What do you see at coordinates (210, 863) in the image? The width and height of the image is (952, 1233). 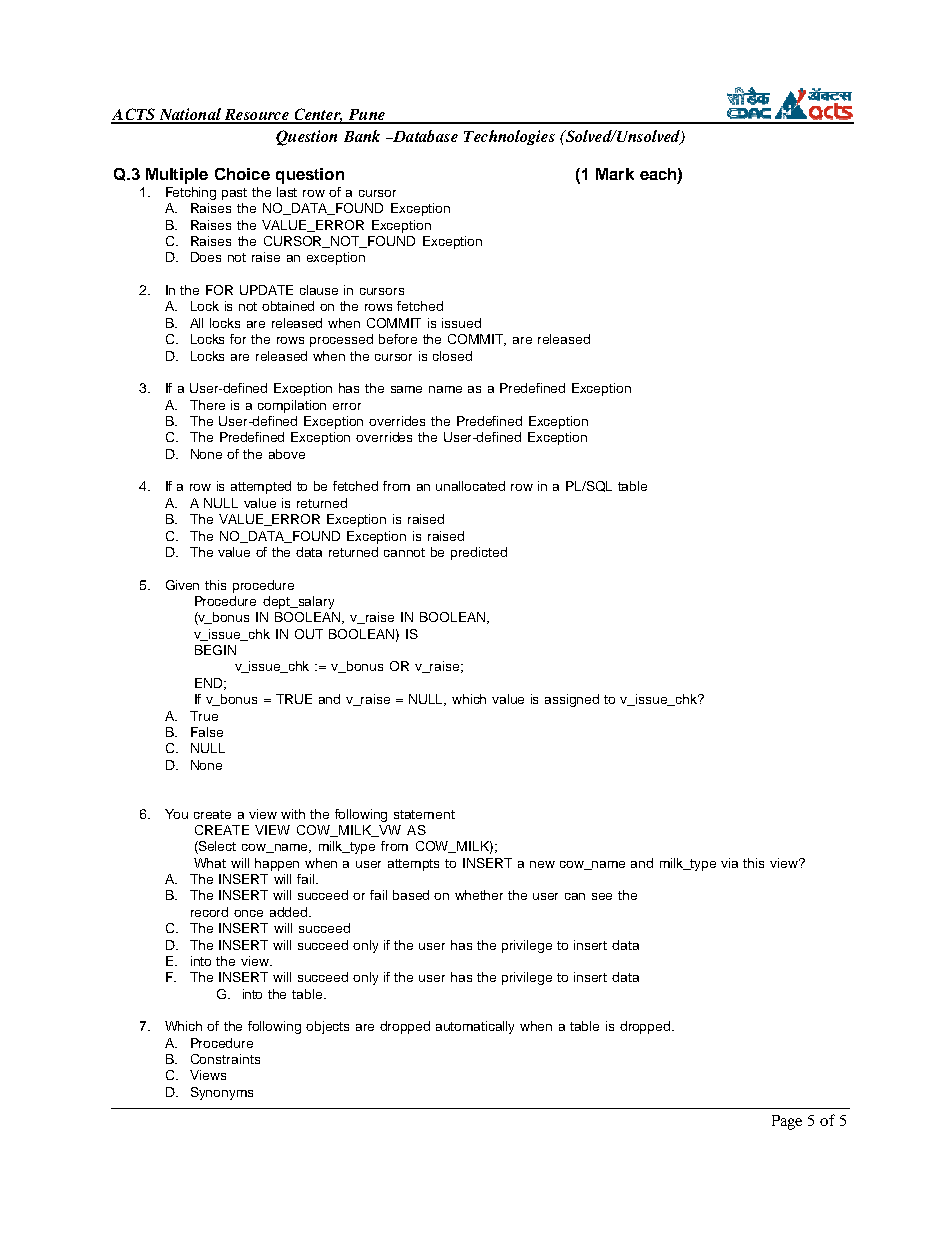 I see `What` at bounding box center [210, 863].
